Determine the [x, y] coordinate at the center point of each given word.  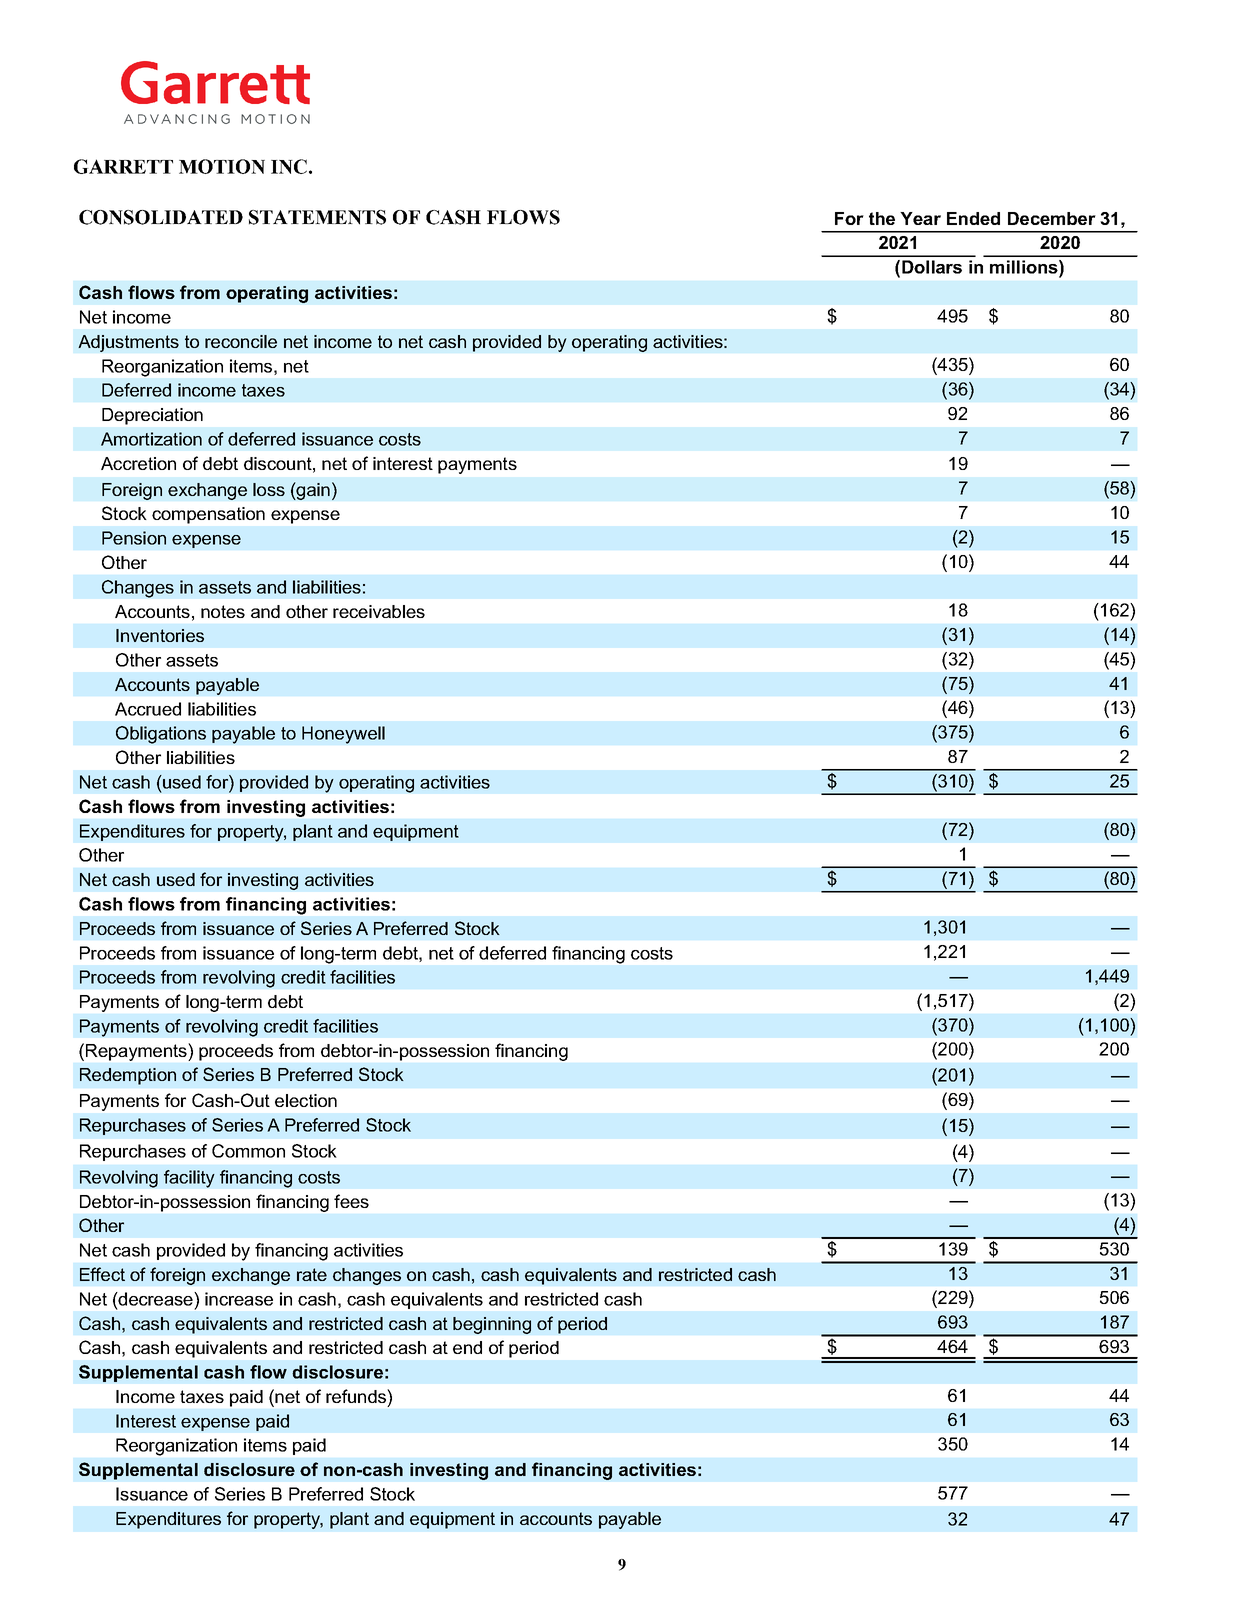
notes [223, 611]
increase [239, 1299]
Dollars [932, 267]
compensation [208, 515]
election [306, 1100]
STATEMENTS [317, 217]
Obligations [161, 735]
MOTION [222, 166]
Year [920, 218]
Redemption [128, 1076]
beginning [492, 1325]
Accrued [148, 709]
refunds [357, 1396]
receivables [379, 611]
